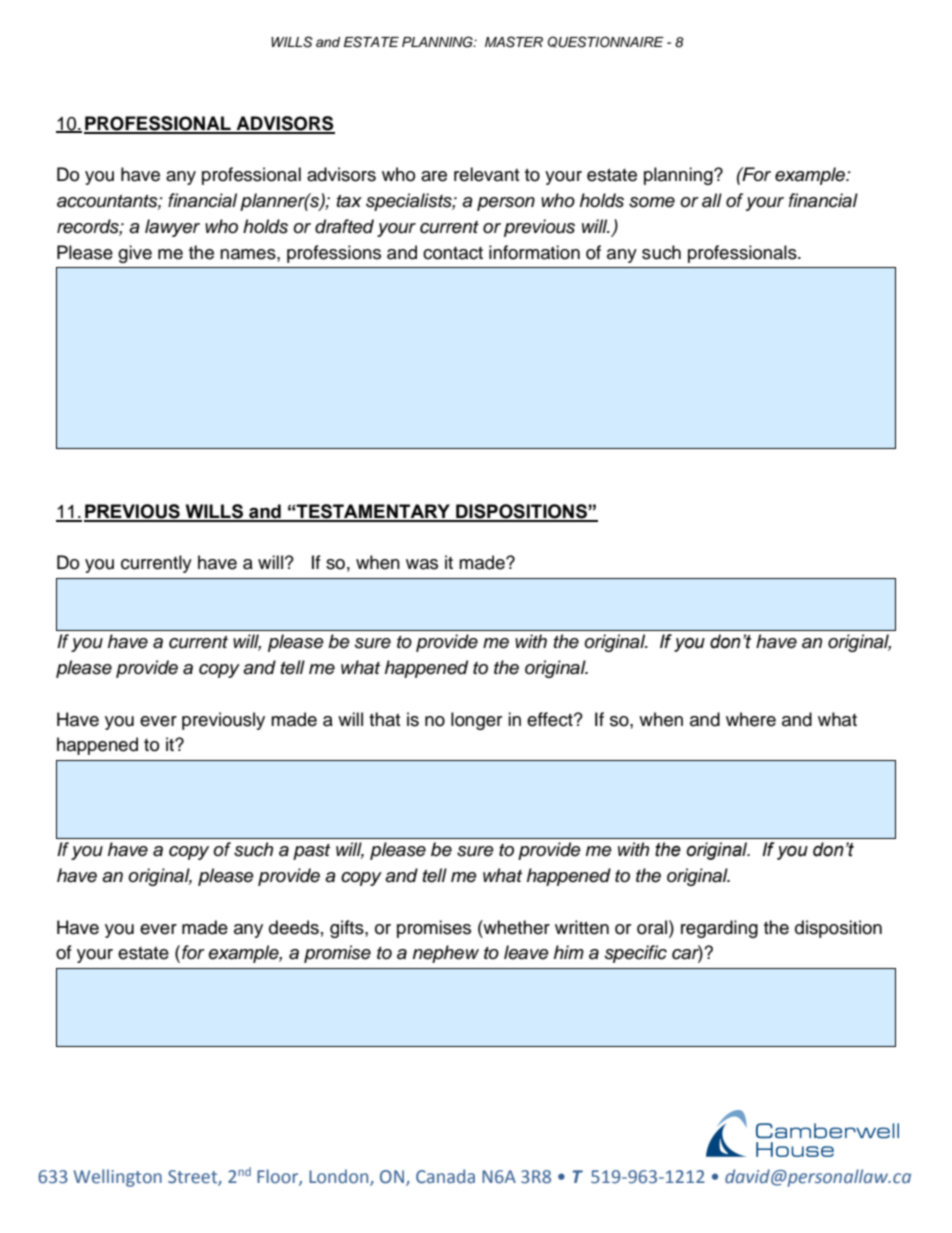 The width and height of the screenshot is (952, 1233). Describe the element at coordinates (719, 929) in the screenshot. I see `regarding` at that location.
